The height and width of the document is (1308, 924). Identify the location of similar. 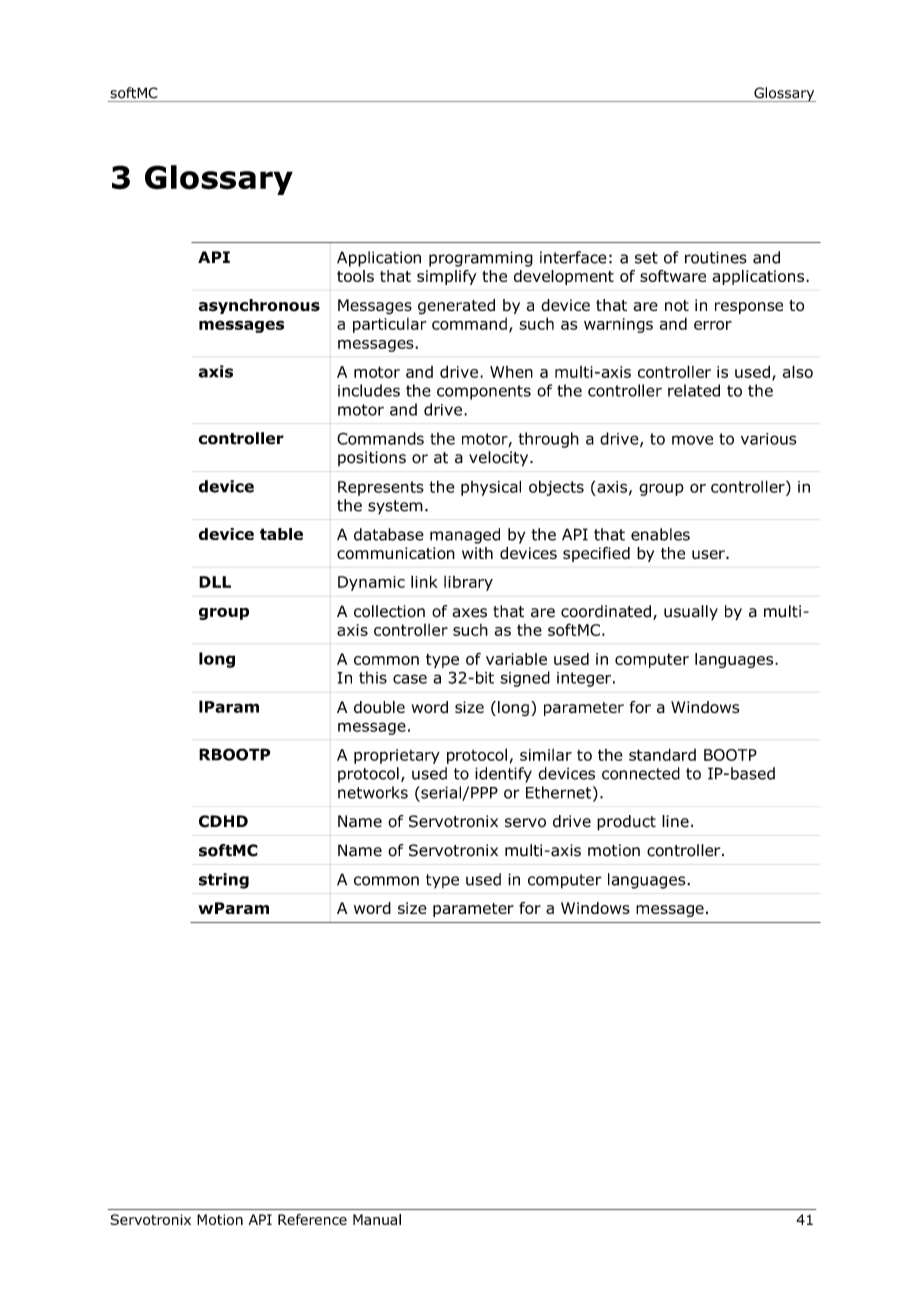
(546, 755).
